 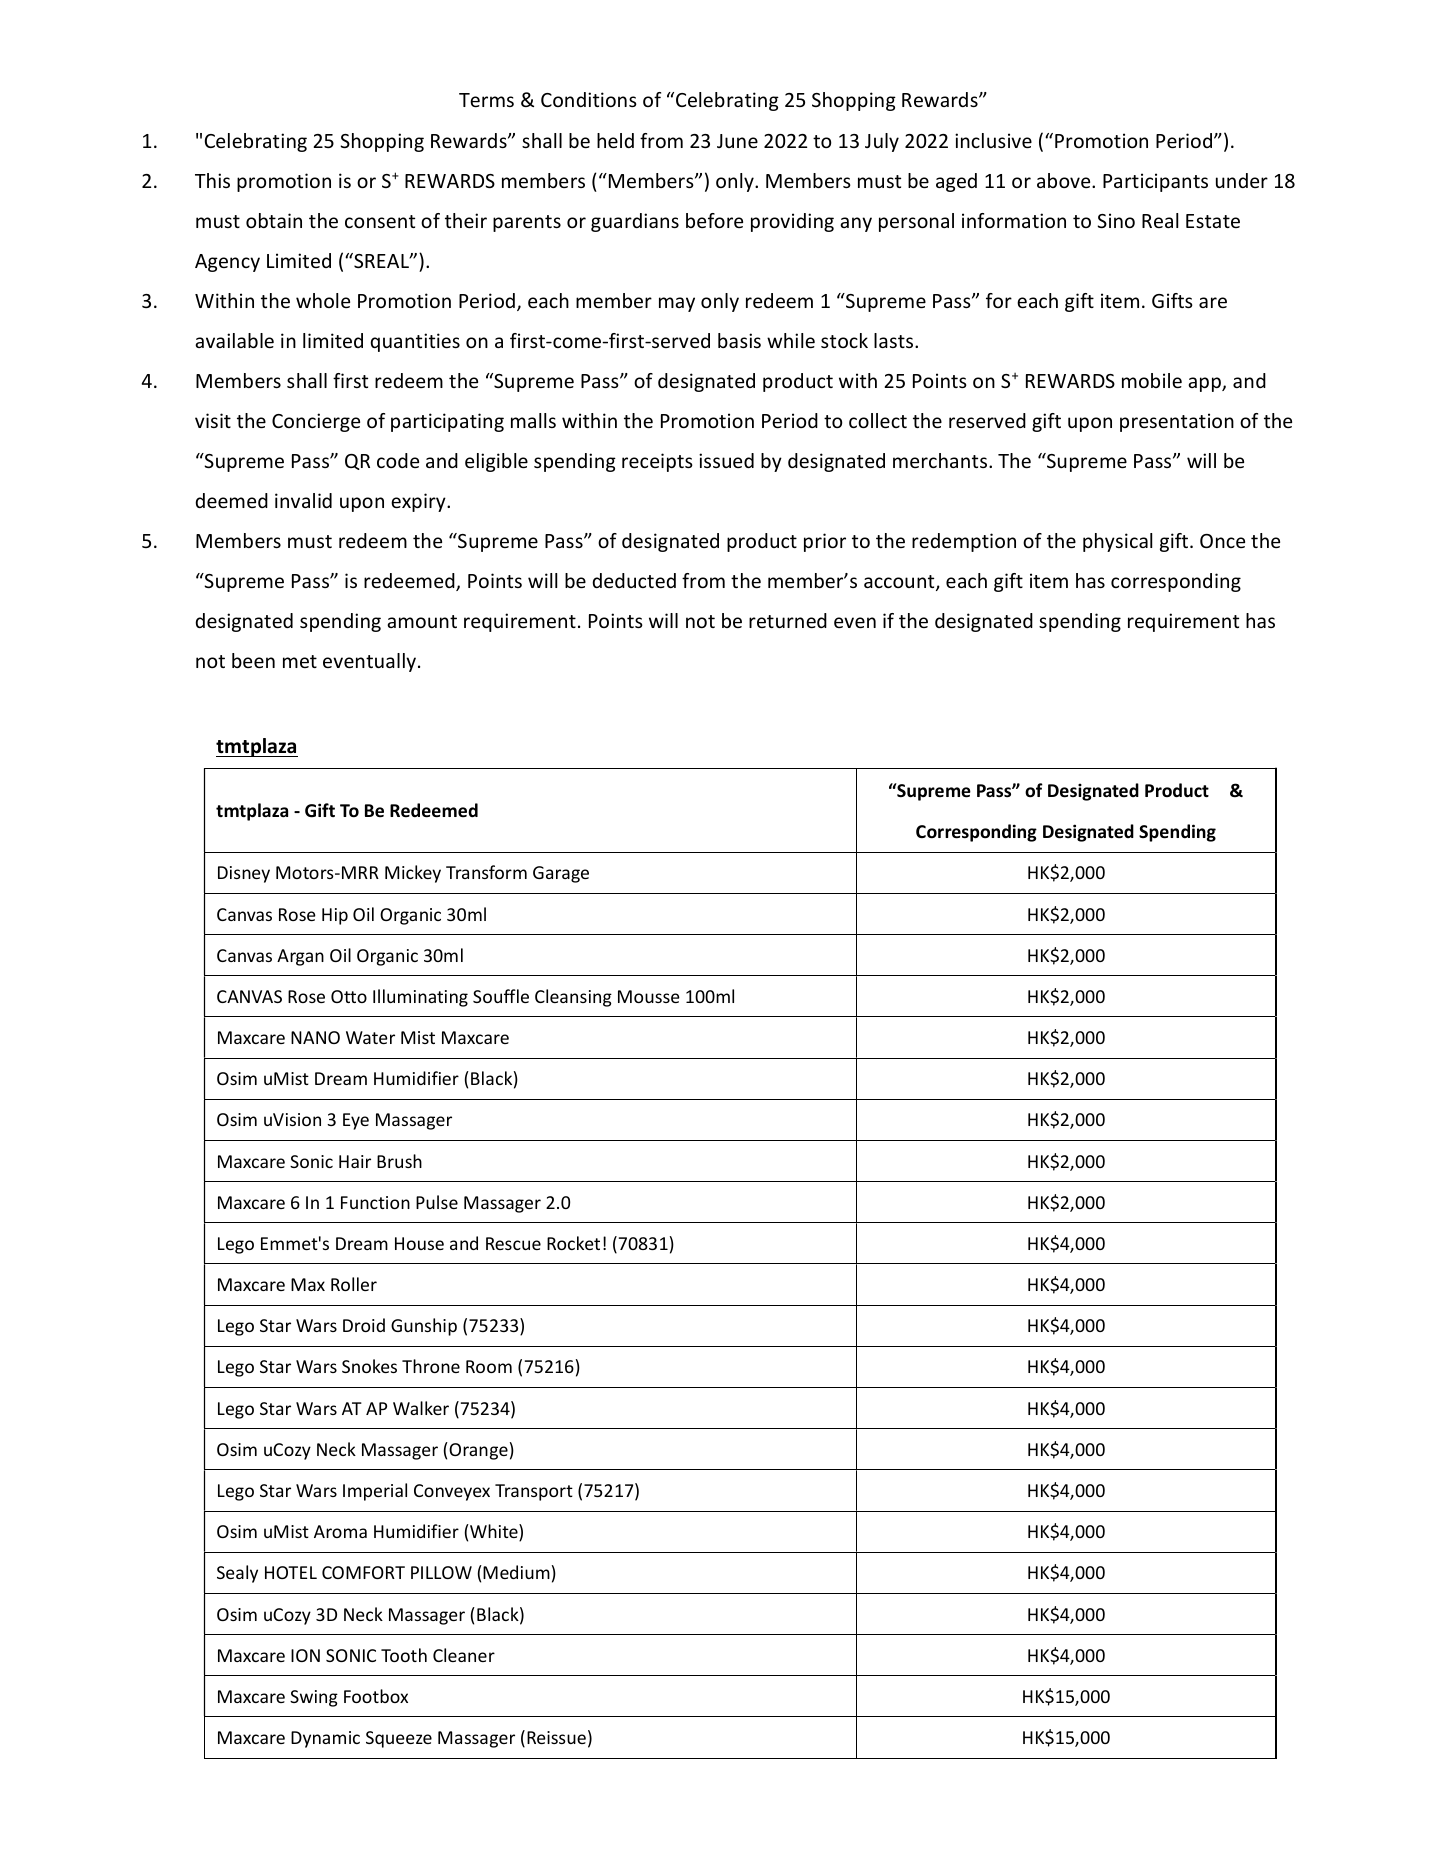 I want to click on June, so click(x=737, y=141).
